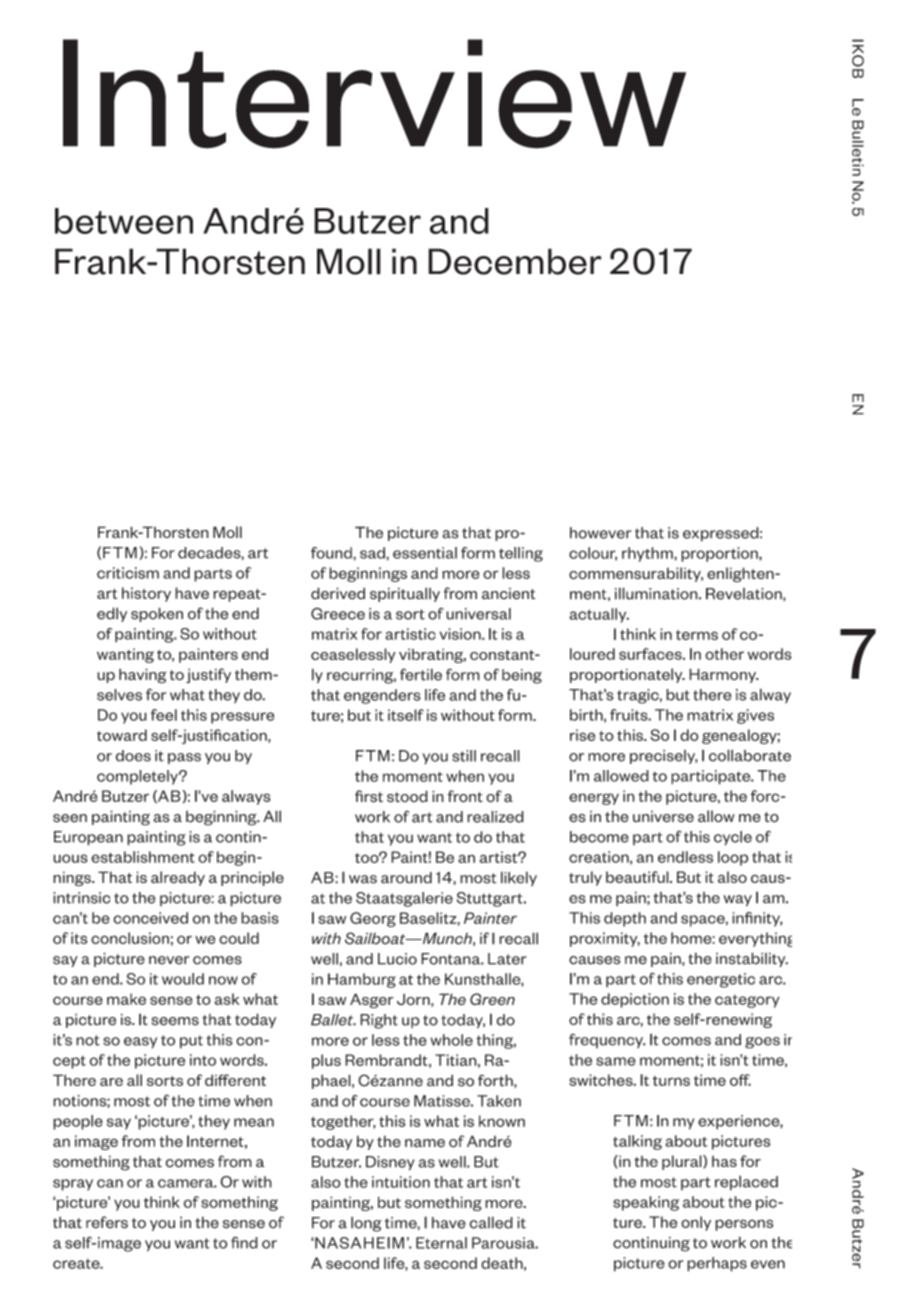 This document has height=1308, width=924. What do you see at coordinates (107, 1222) in the document?
I see `refers` at bounding box center [107, 1222].
